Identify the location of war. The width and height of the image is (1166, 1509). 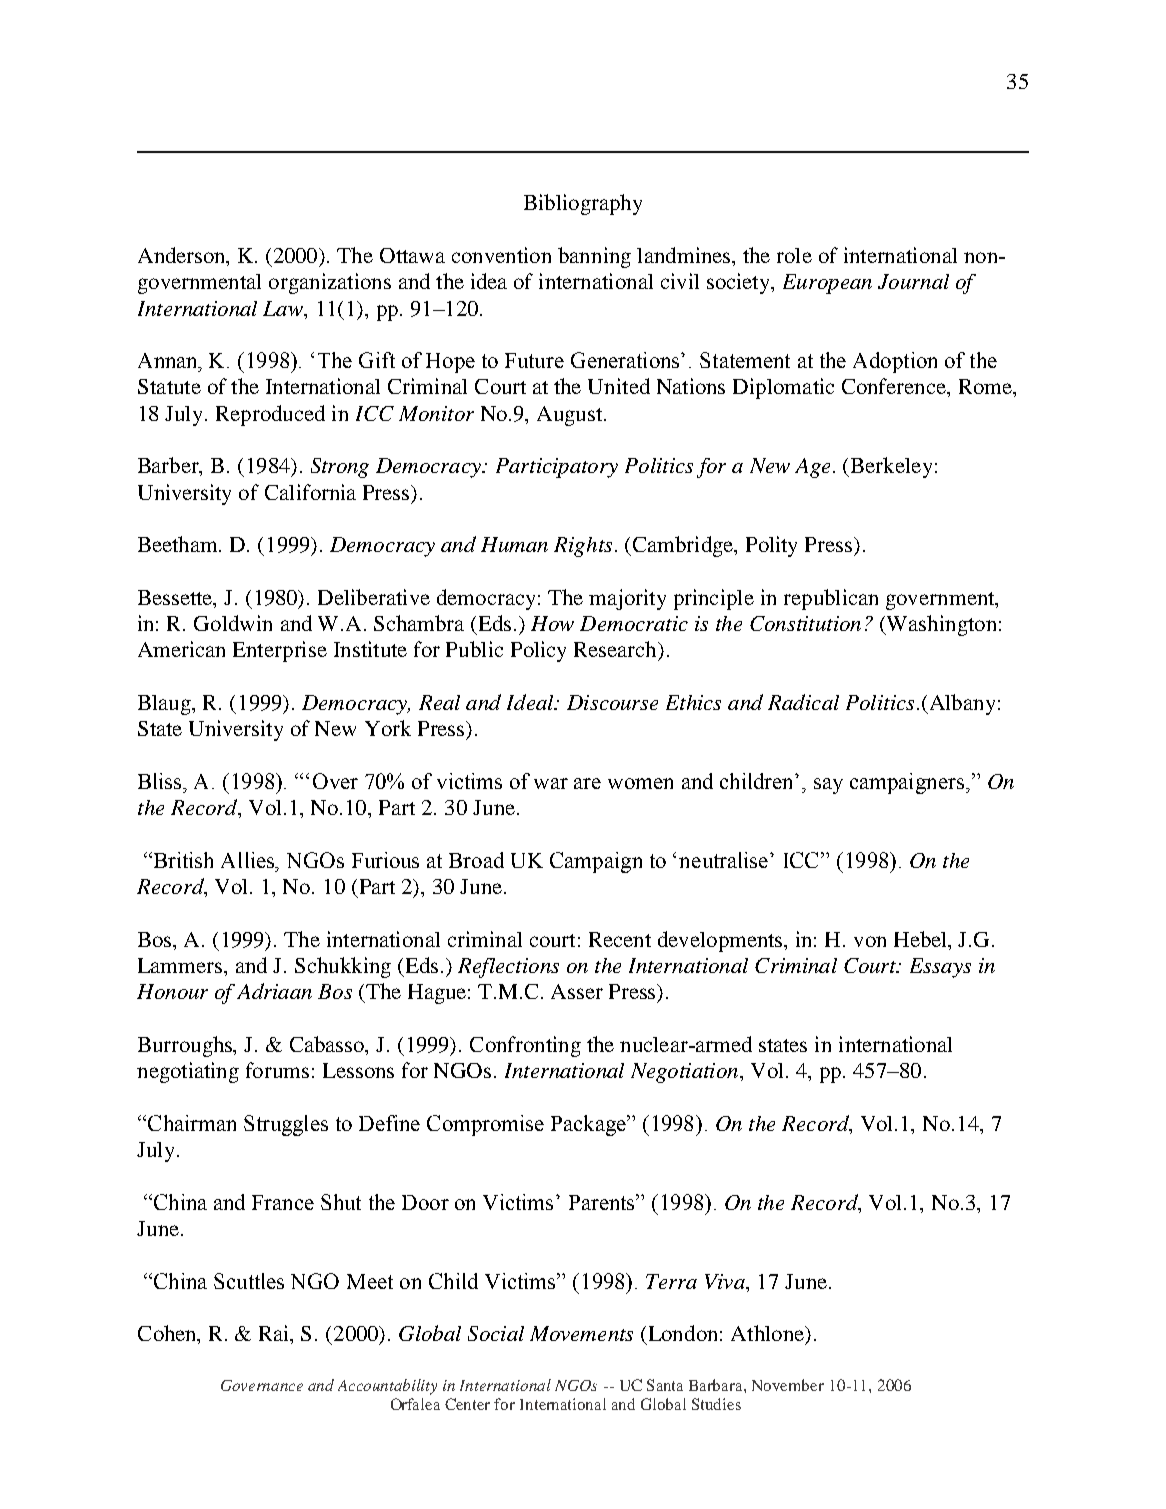
(551, 783).
